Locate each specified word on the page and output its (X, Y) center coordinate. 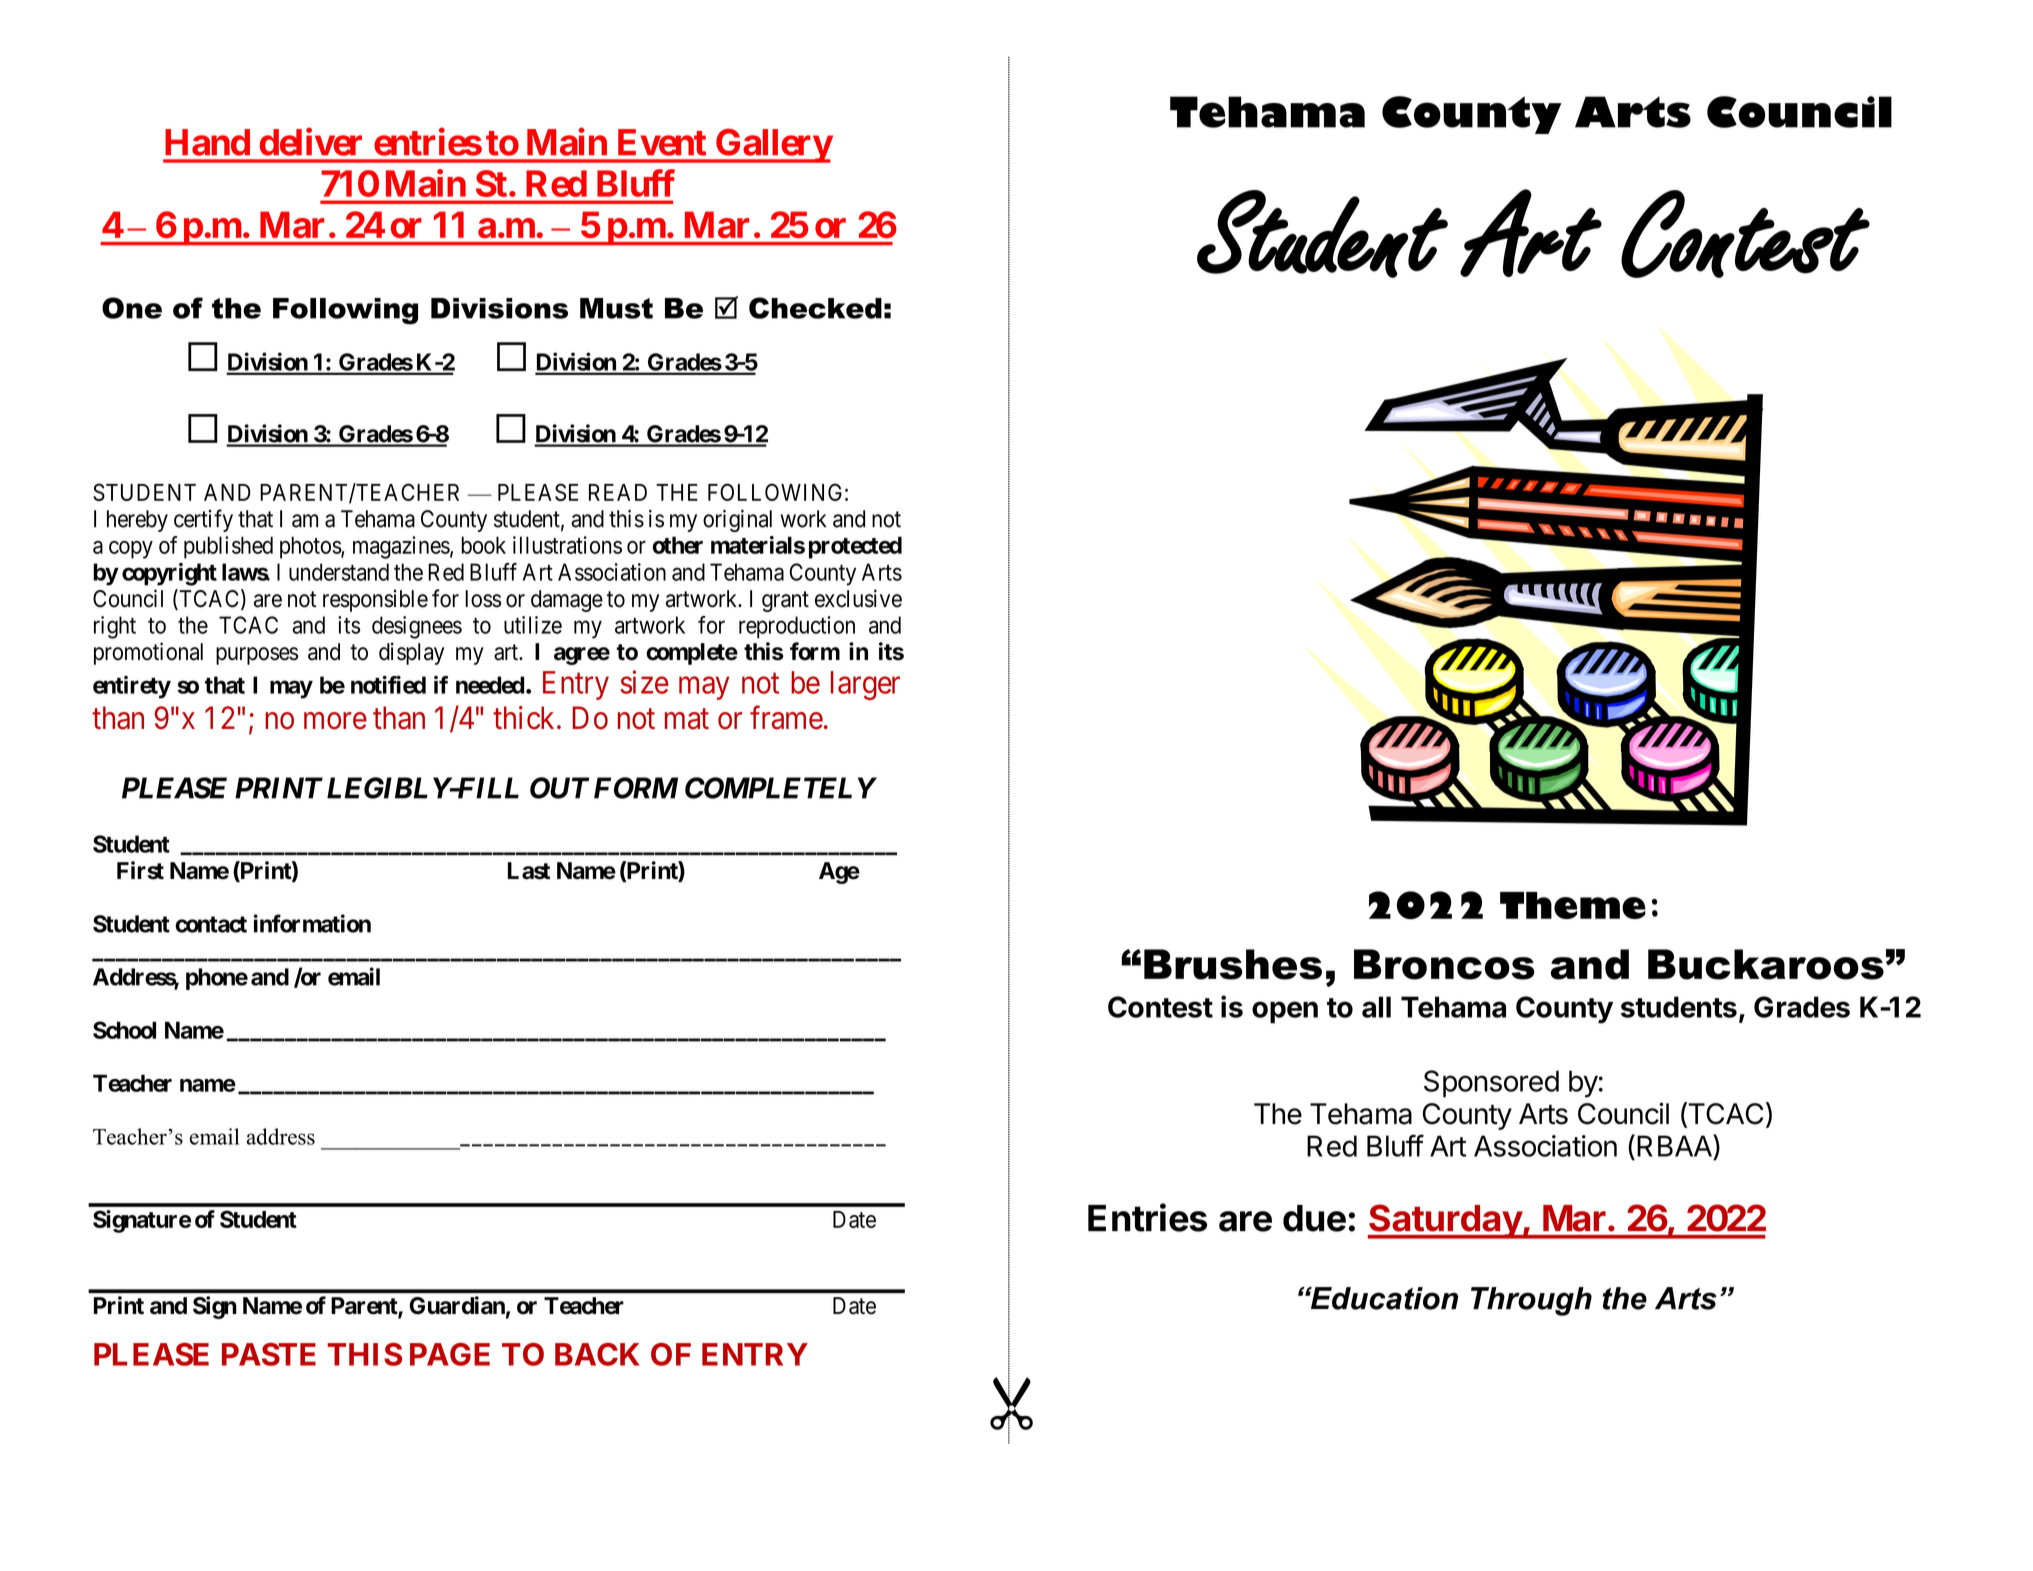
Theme (1573, 905)
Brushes (1233, 964)
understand (339, 572)
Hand (207, 142)
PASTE (269, 1354)
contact (211, 924)
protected (855, 547)
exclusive (858, 598)
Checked (815, 308)
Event (662, 142)
